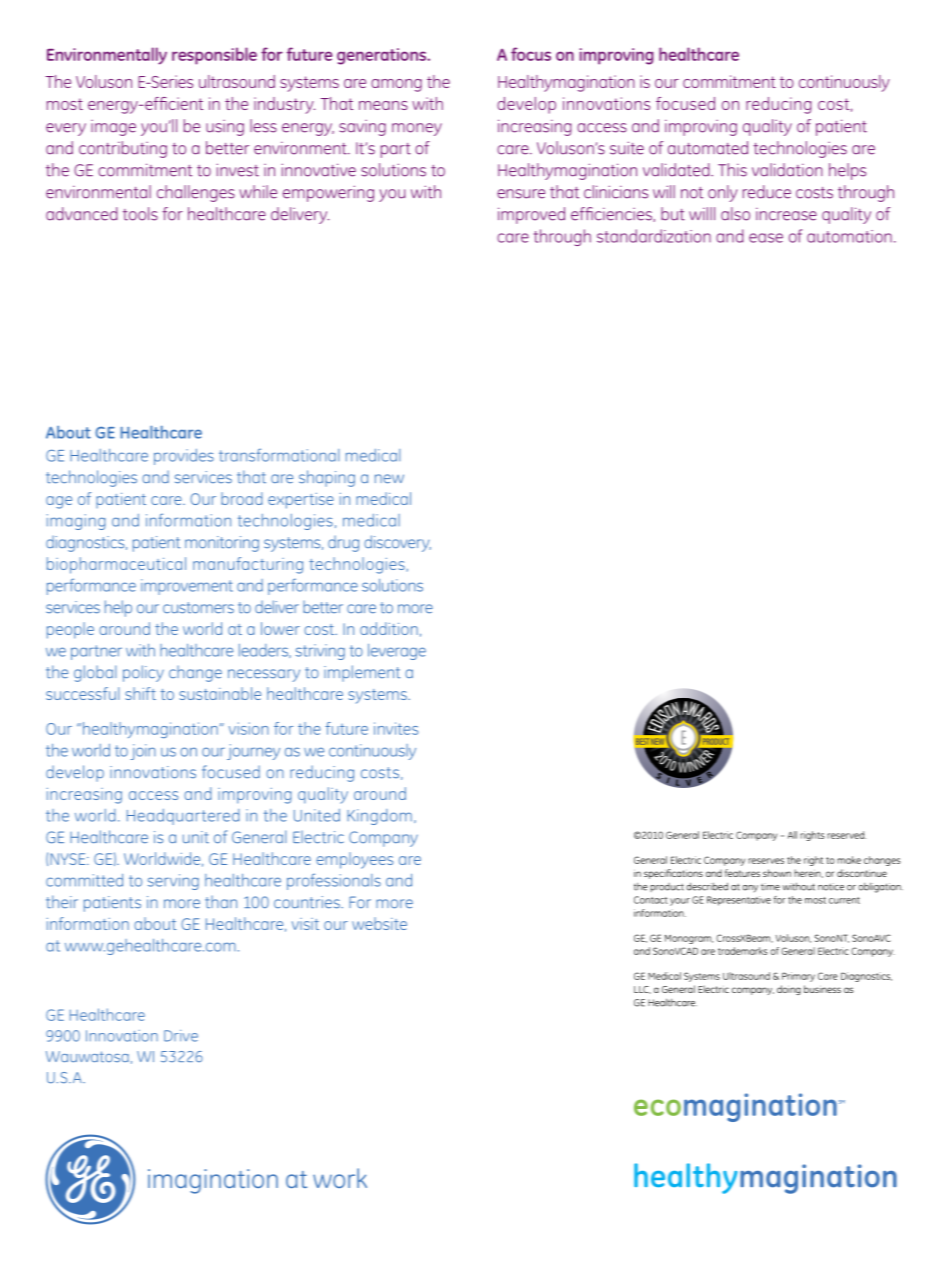  Describe the element at coordinates (181, 1036) in the screenshot. I see `Drive` at that location.
